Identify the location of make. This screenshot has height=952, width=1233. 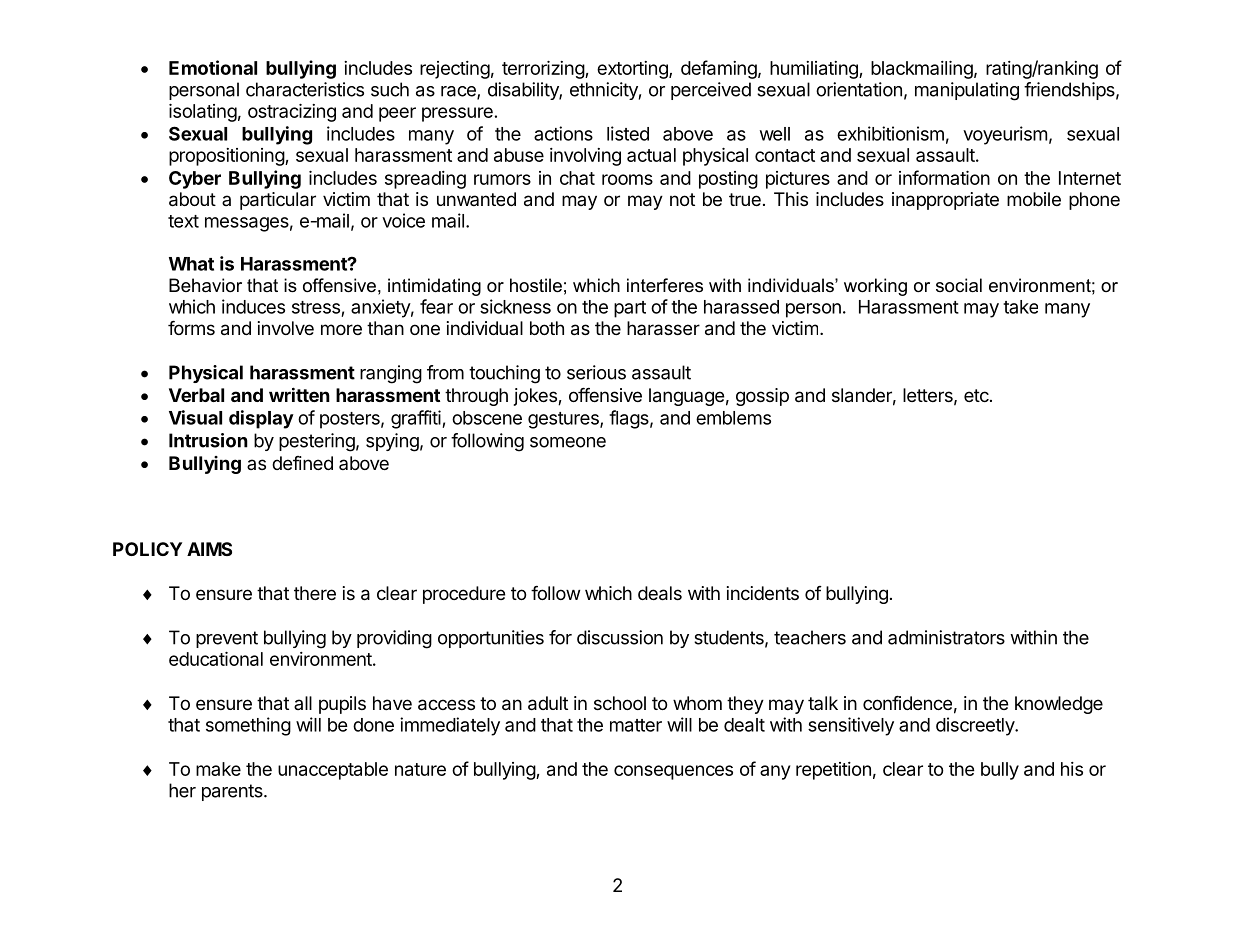
(218, 769).
